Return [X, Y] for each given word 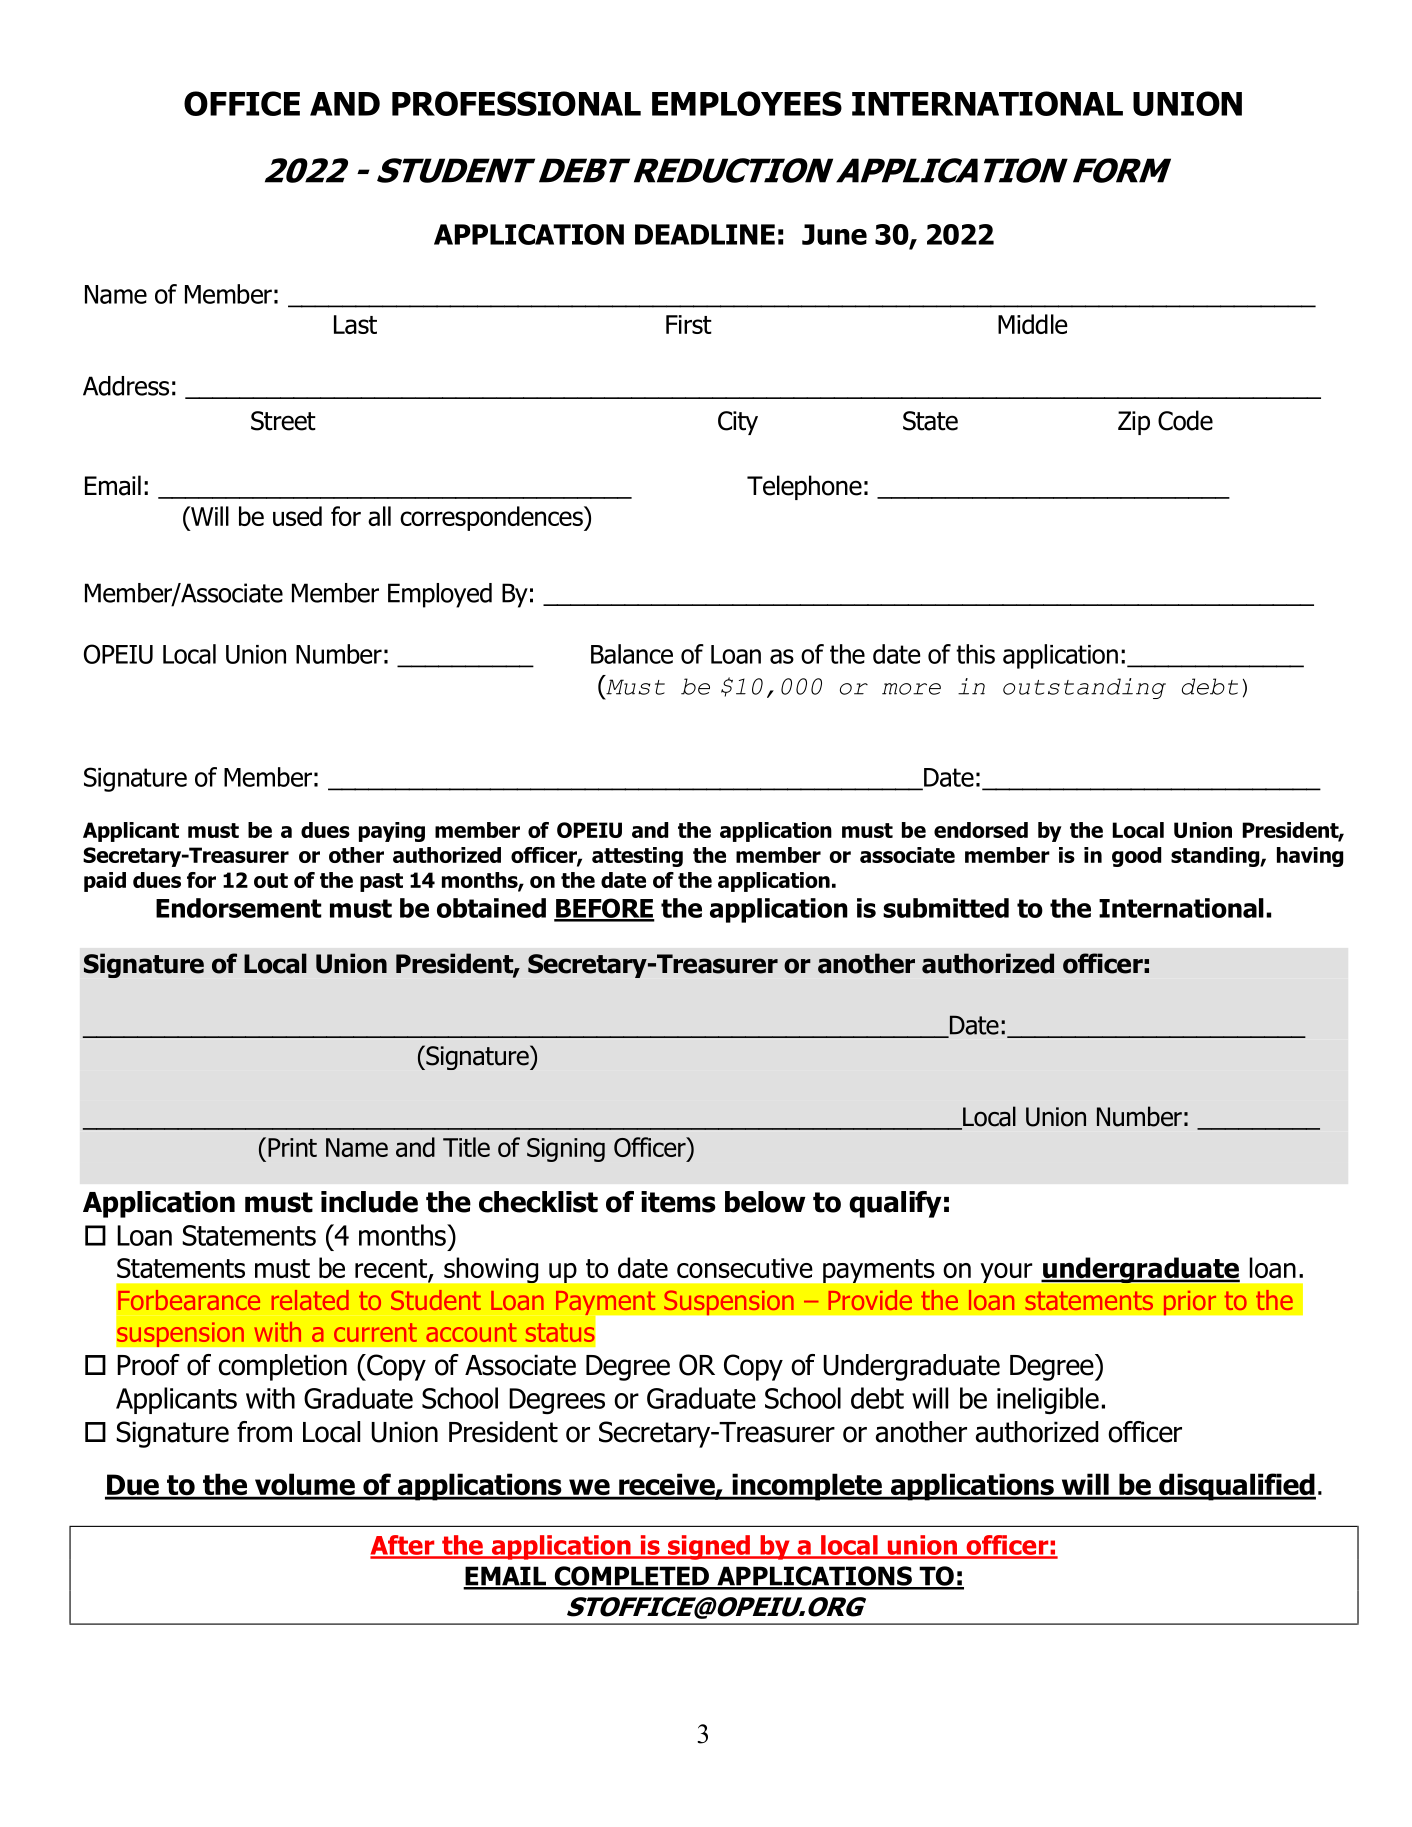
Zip [1134, 423]
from [264, 1432]
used [297, 516]
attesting [637, 857]
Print [292, 1147]
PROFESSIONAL [516, 103]
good [1136, 857]
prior [1190, 1302]
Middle [1033, 324]
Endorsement [239, 908]
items [678, 1202]
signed [709, 1547]
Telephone [804, 487]
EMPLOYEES [747, 103]
